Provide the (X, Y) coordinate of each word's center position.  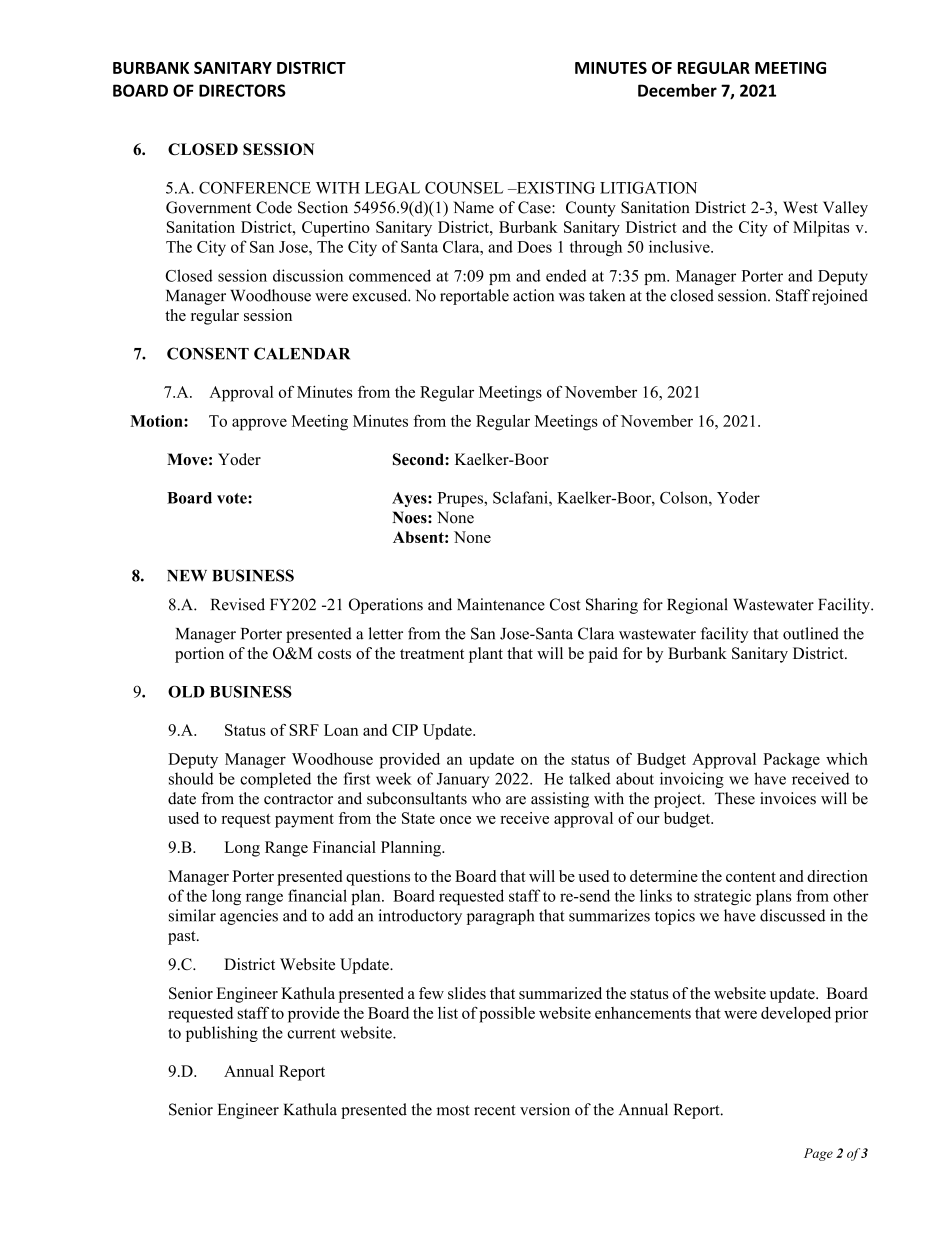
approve (259, 424)
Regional (697, 606)
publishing (222, 1034)
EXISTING (554, 188)
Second (419, 459)
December (677, 90)
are (516, 800)
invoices (788, 798)
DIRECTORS (242, 90)
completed (275, 780)
